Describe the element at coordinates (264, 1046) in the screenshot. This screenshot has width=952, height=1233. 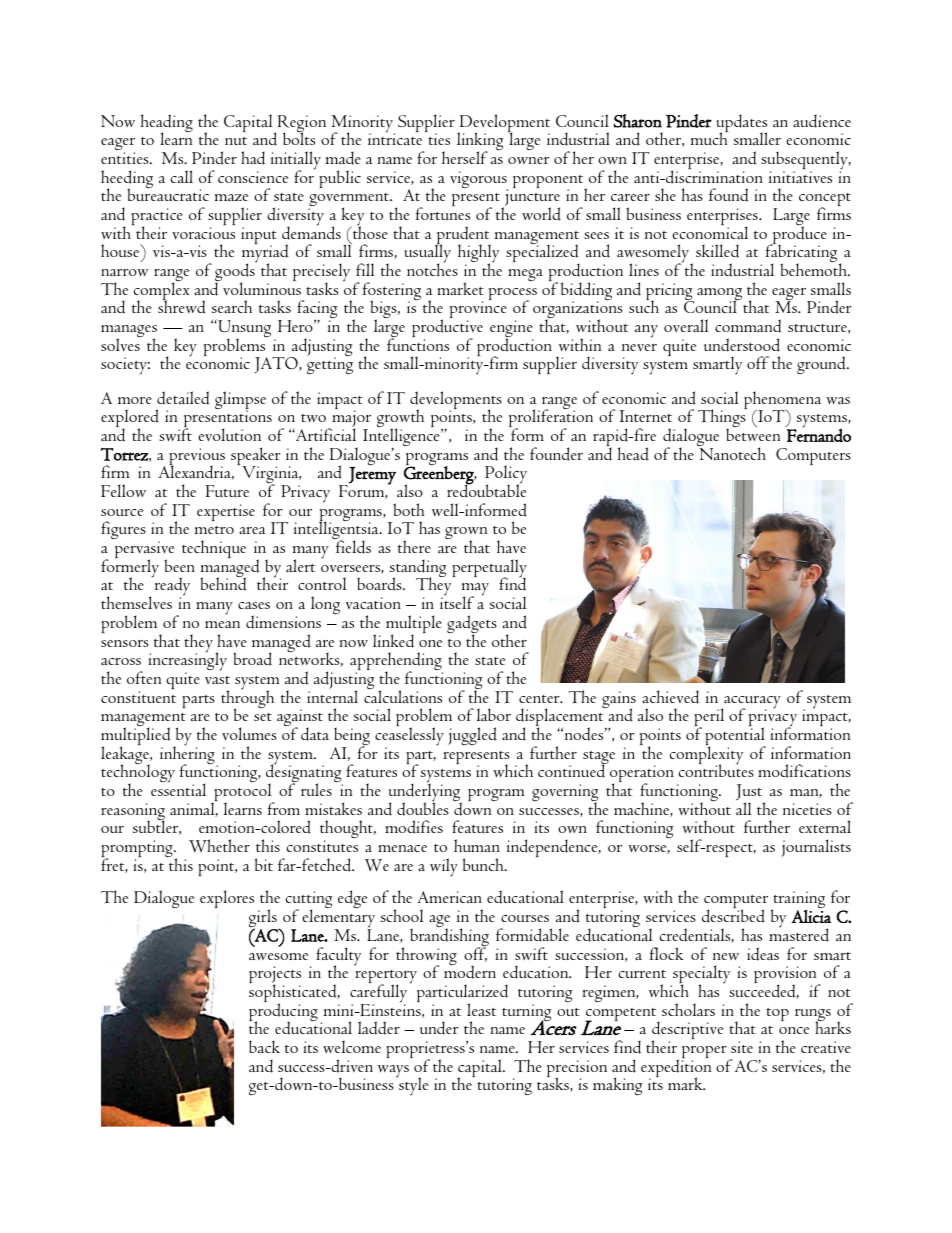
I see `back` at that location.
